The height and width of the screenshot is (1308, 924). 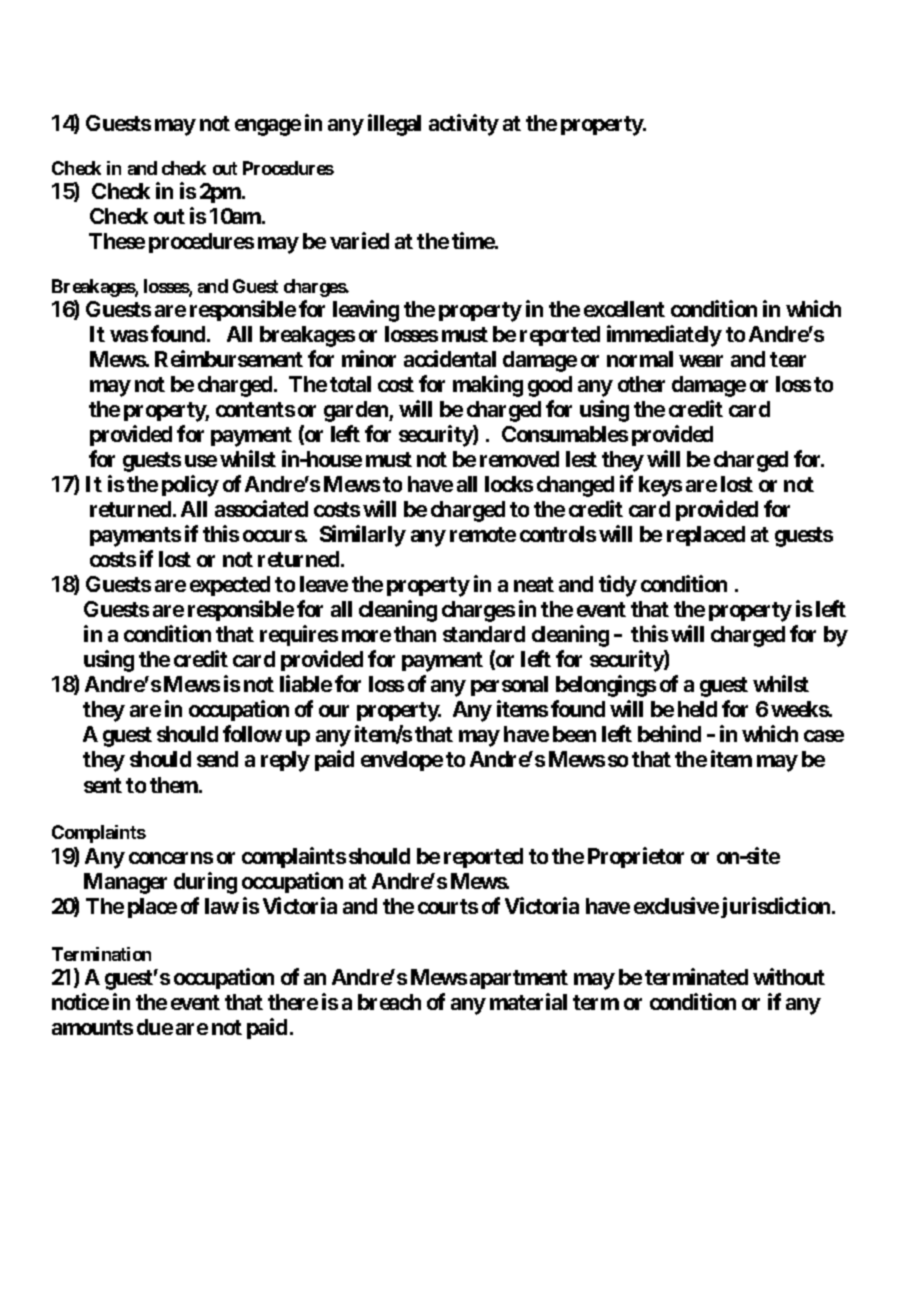 What do you see at coordinates (789, 976) in the screenshot?
I see `without` at bounding box center [789, 976].
